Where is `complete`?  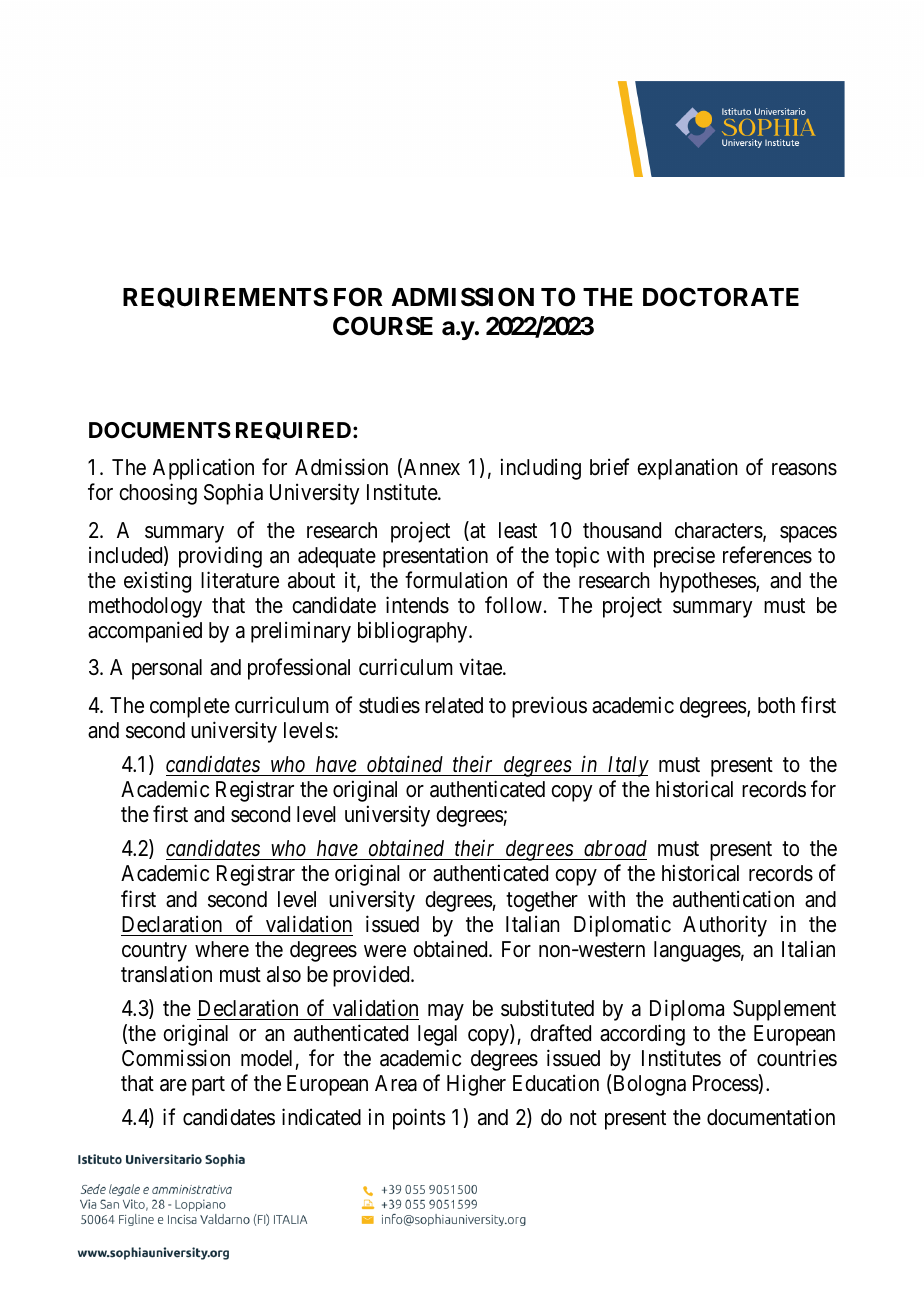
complete is located at coordinates (190, 707).
